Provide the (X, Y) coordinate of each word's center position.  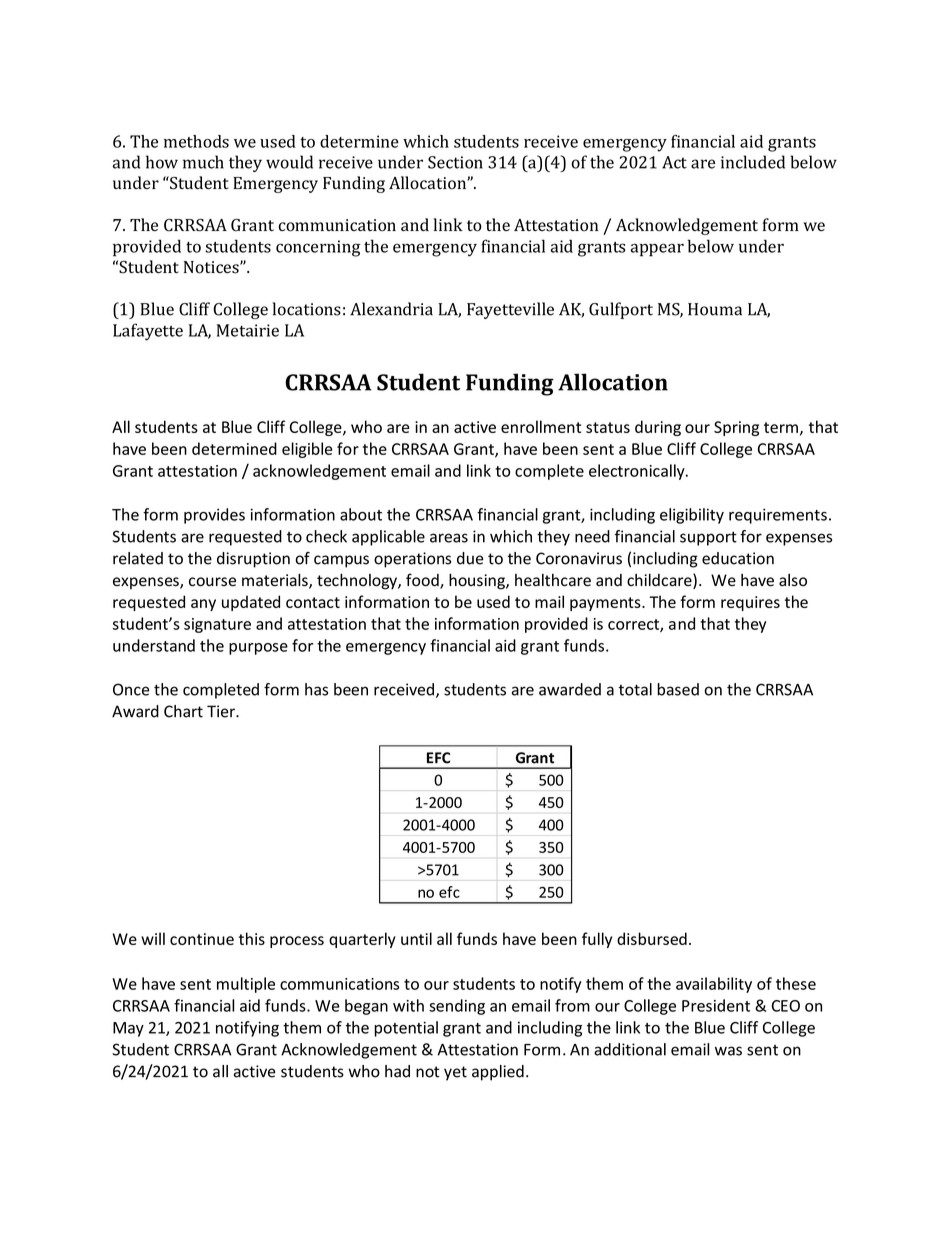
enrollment (541, 426)
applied (498, 1073)
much (203, 162)
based (678, 689)
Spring (736, 428)
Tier (222, 711)
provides (214, 516)
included (753, 162)
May (128, 1029)
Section (455, 162)
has (316, 689)
